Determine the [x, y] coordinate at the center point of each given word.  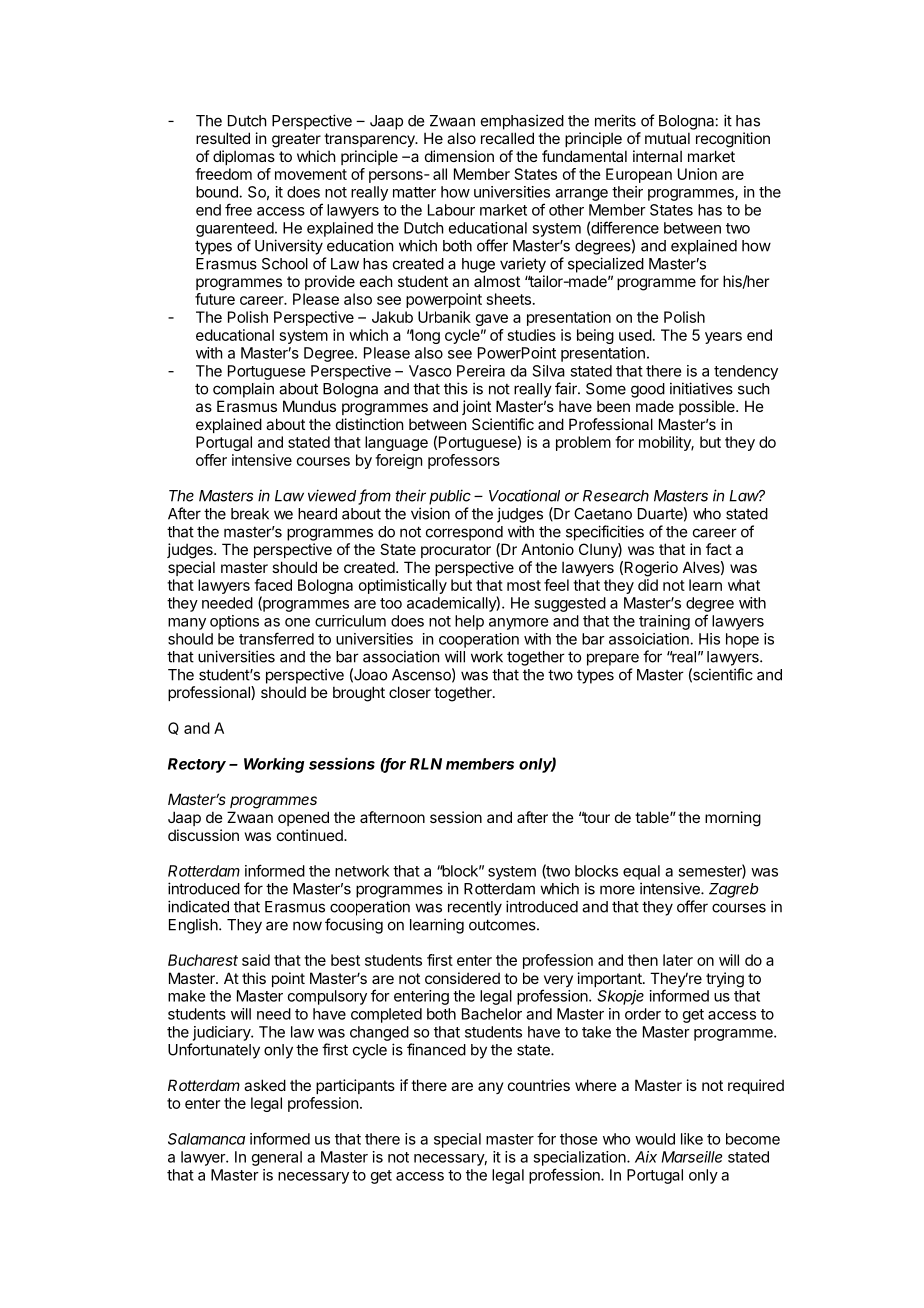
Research [616, 496]
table [653, 817]
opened [303, 818]
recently [475, 908]
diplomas [244, 157]
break [250, 514]
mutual [667, 138]
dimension [459, 156]
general [277, 1158]
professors [464, 461]
